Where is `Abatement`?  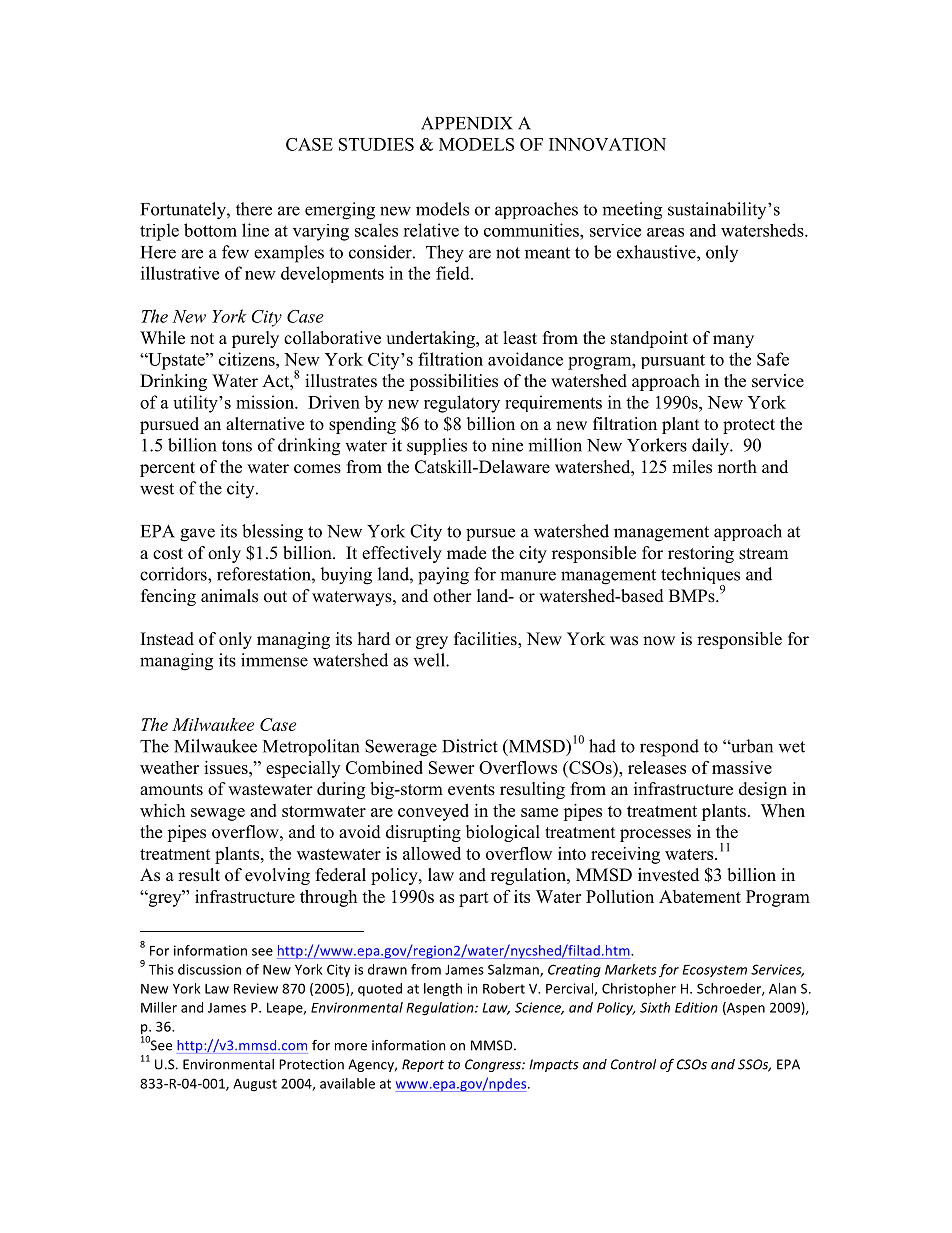 Abatement is located at coordinates (700, 896).
